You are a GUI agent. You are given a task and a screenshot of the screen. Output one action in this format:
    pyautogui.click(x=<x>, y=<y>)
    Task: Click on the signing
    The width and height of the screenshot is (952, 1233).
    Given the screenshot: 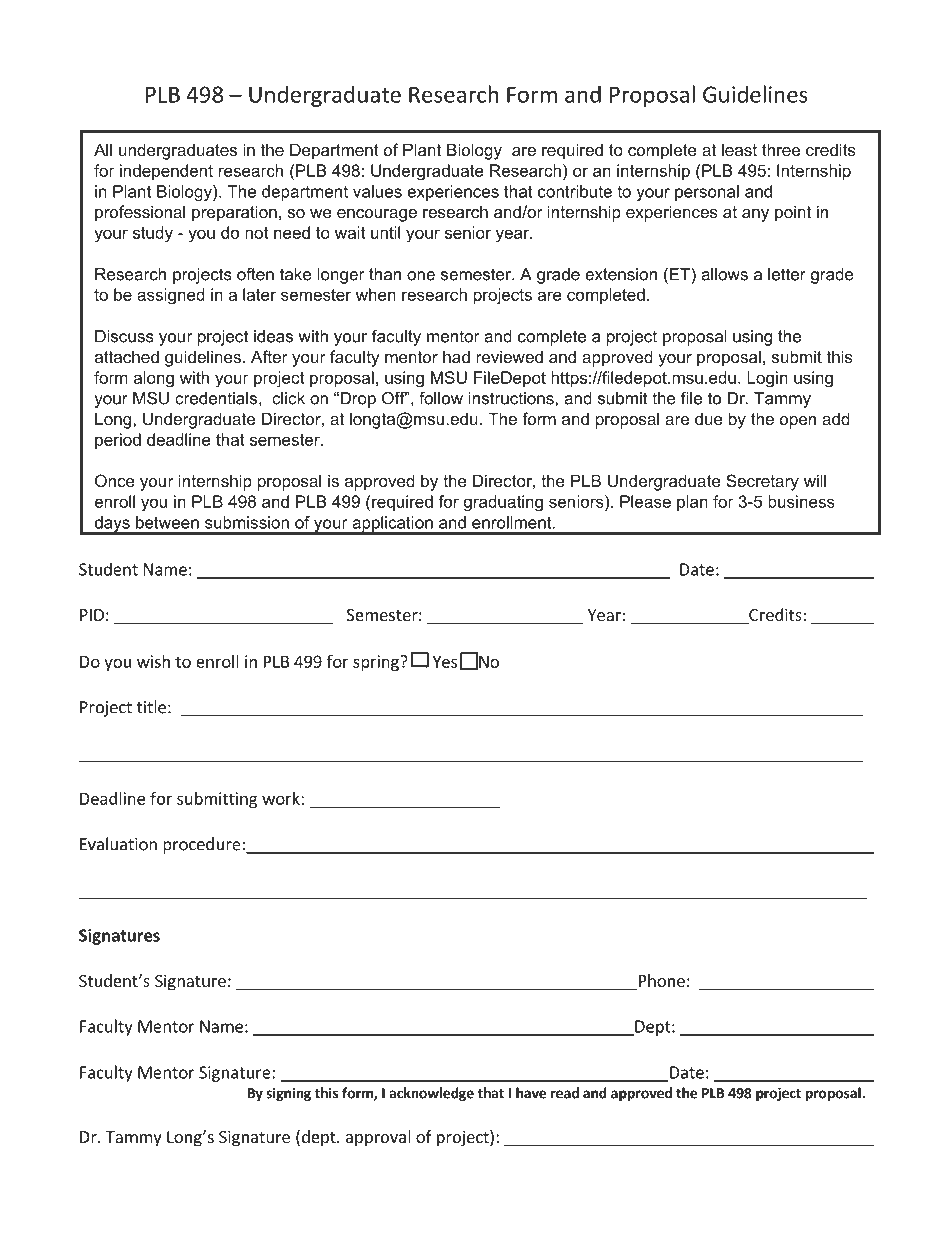 What is the action you would take?
    pyautogui.click(x=288, y=1094)
